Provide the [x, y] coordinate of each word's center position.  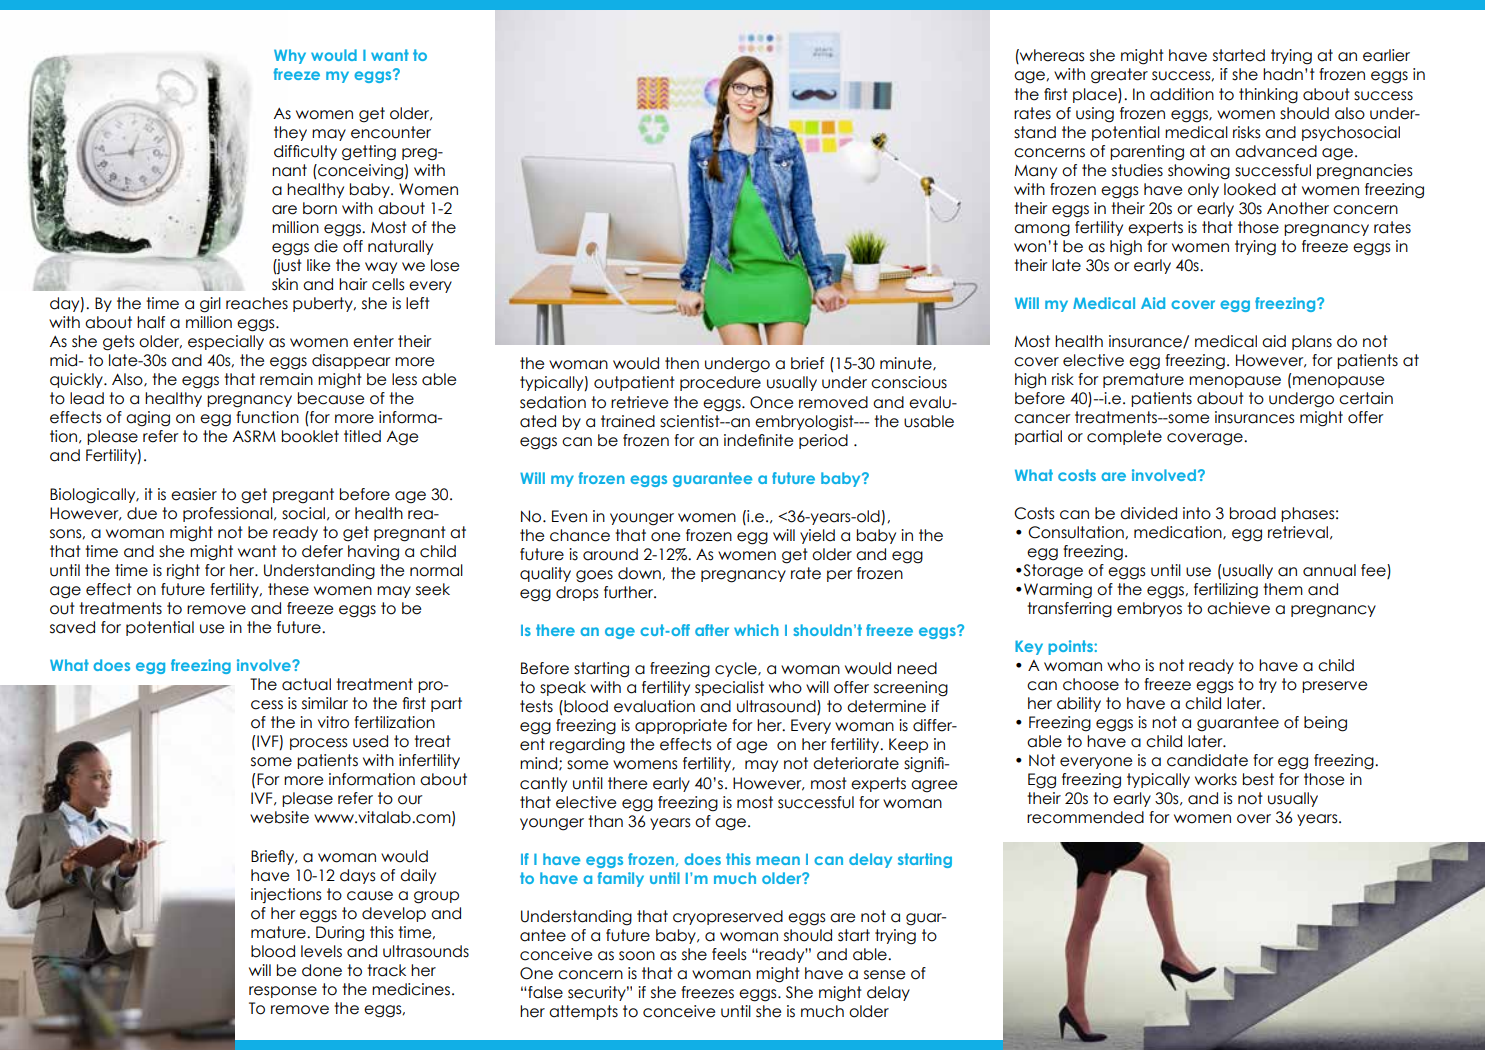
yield [817, 536]
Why [290, 56]
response [283, 992]
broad [1253, 513]
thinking [1268, 96]
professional [229, 514]
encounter [391, 132]
